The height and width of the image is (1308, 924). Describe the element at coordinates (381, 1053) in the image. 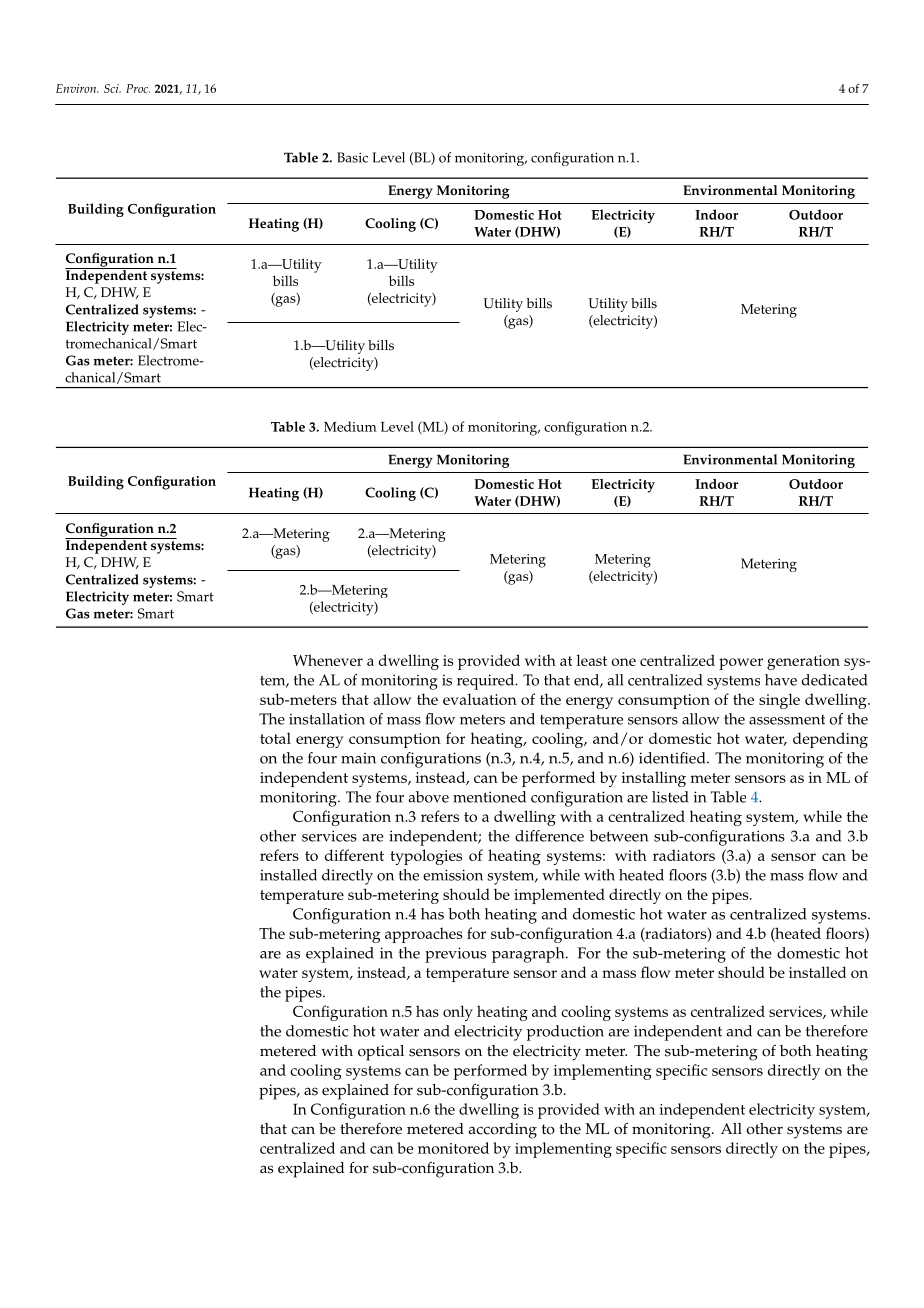

I see `optical` at that location.
